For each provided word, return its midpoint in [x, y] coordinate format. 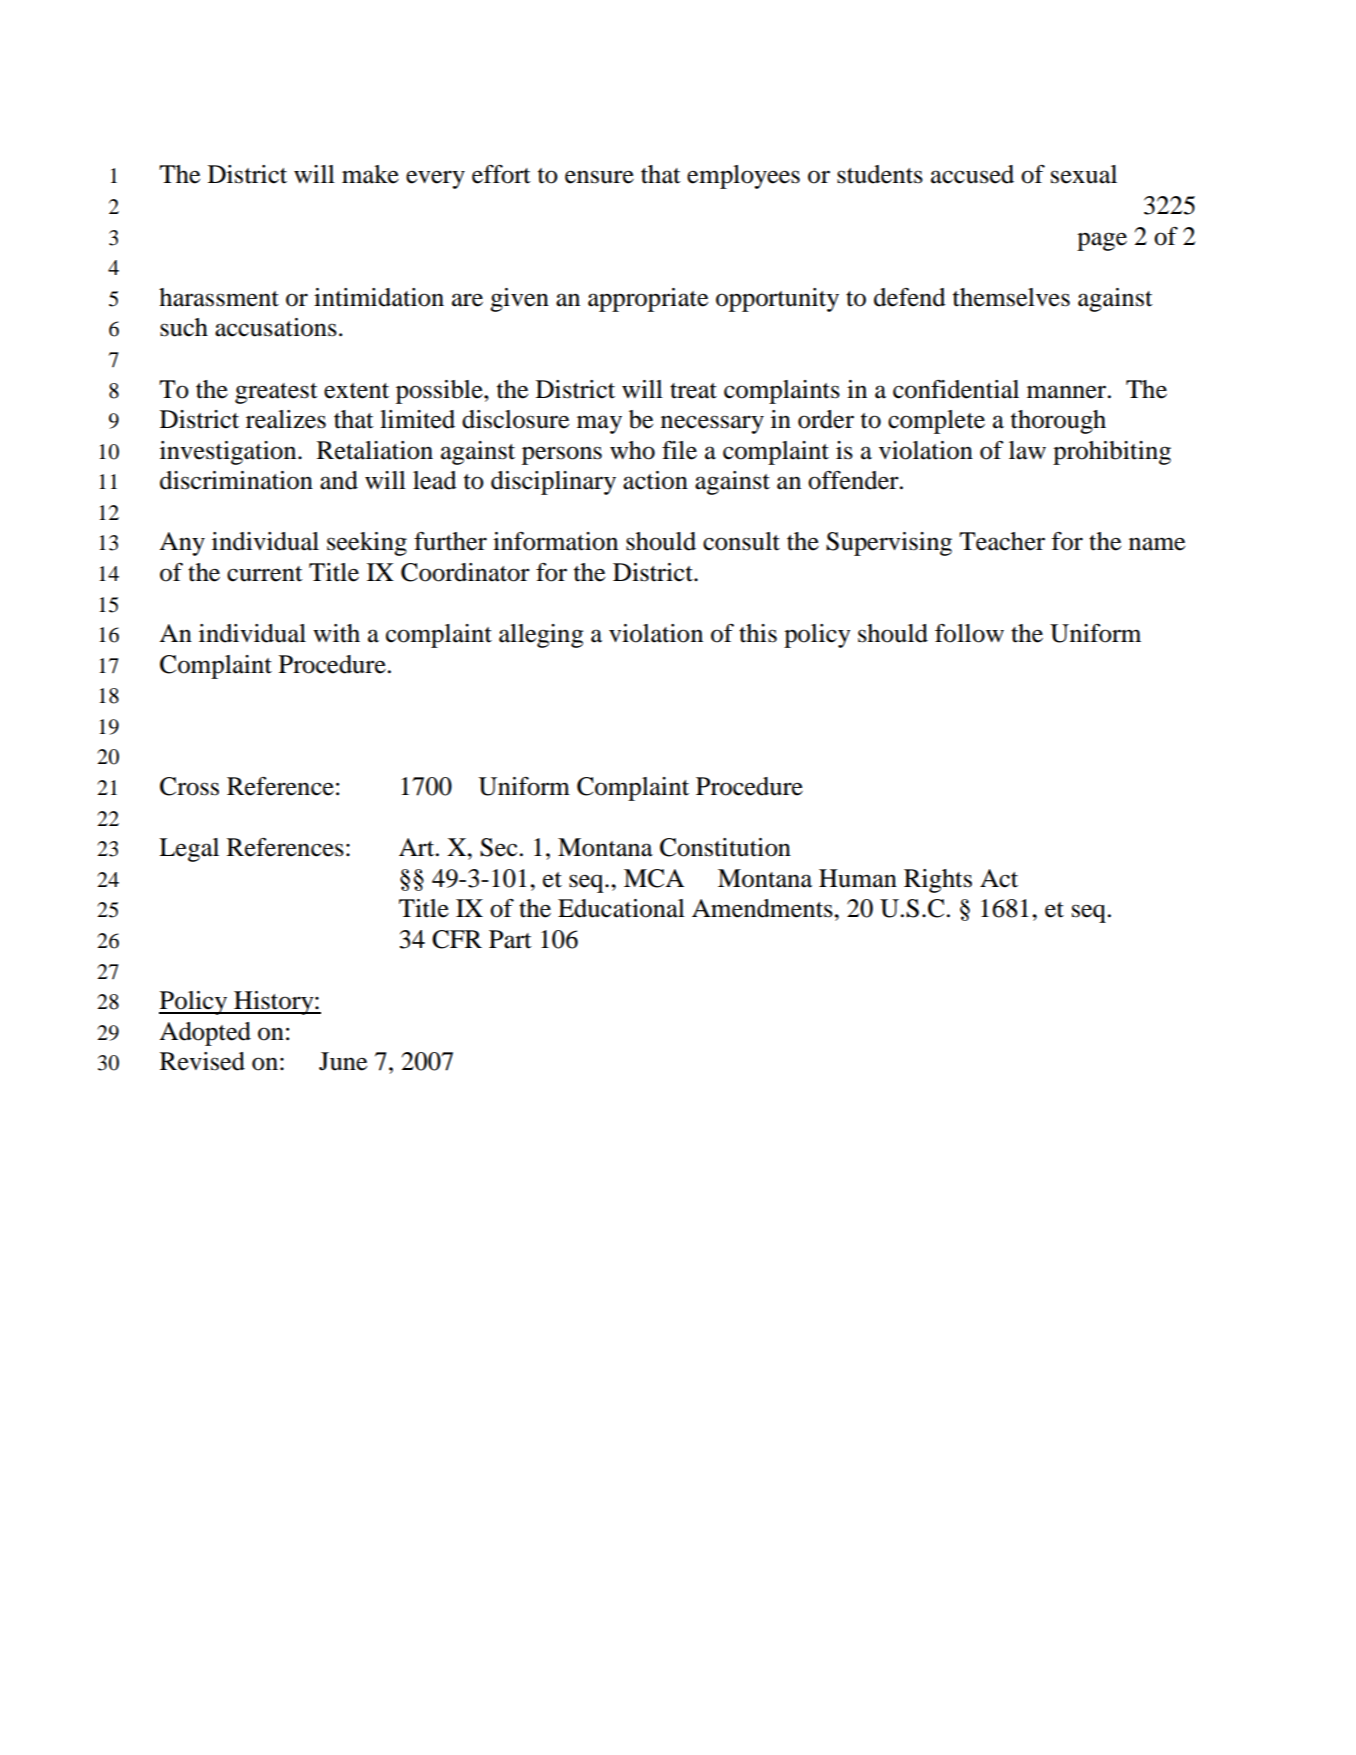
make [370, 174]
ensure [599, 177]
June [343, 1061]
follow [969, 633]
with [336, 633]
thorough [1058, 422]
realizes [286, 419]
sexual [1084, 174]
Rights [938, 881]
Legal [189, 850]
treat [693, 391]
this [758, 633]
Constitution [725, 847]
